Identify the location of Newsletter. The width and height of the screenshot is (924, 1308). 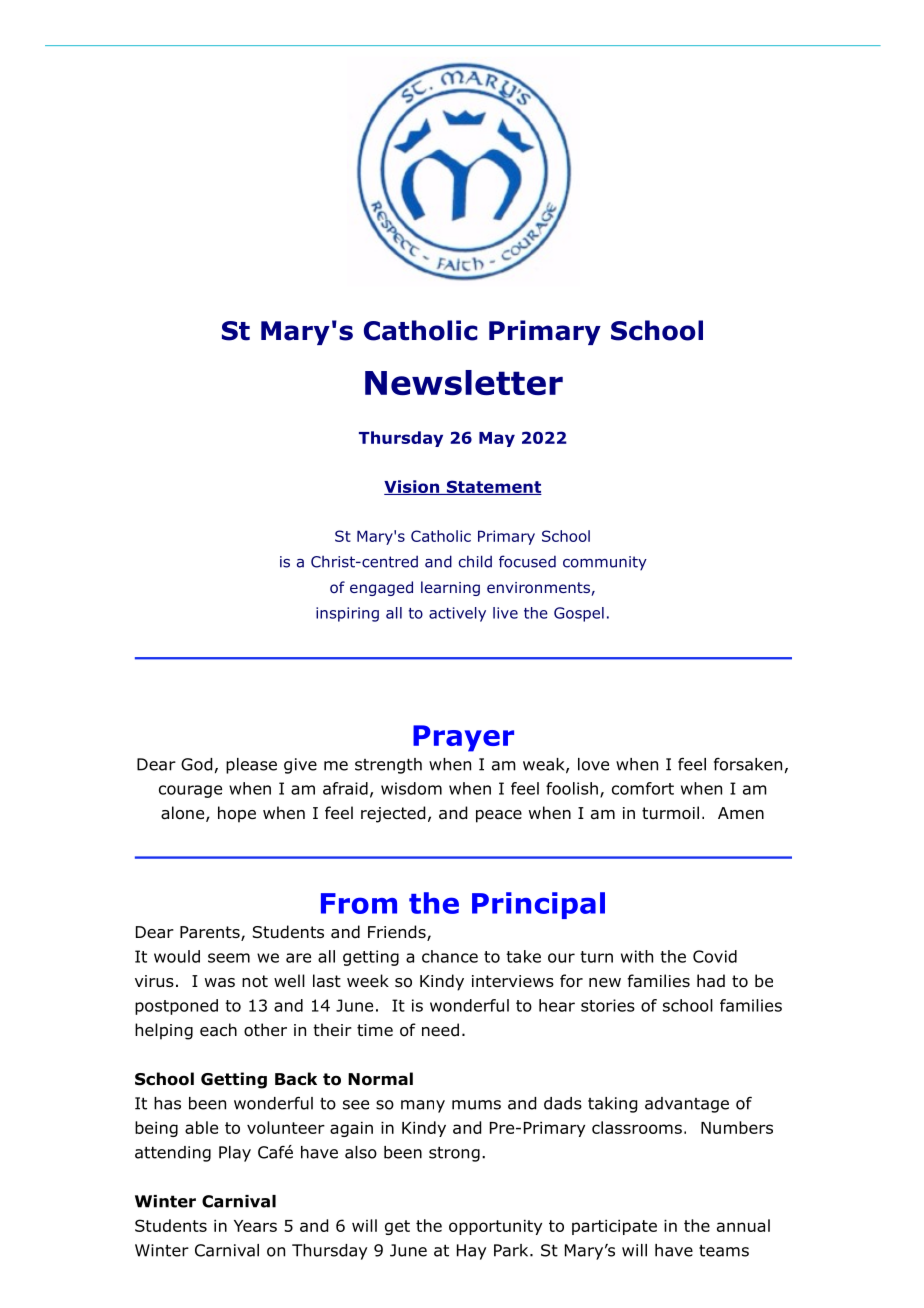
(464, 383).
